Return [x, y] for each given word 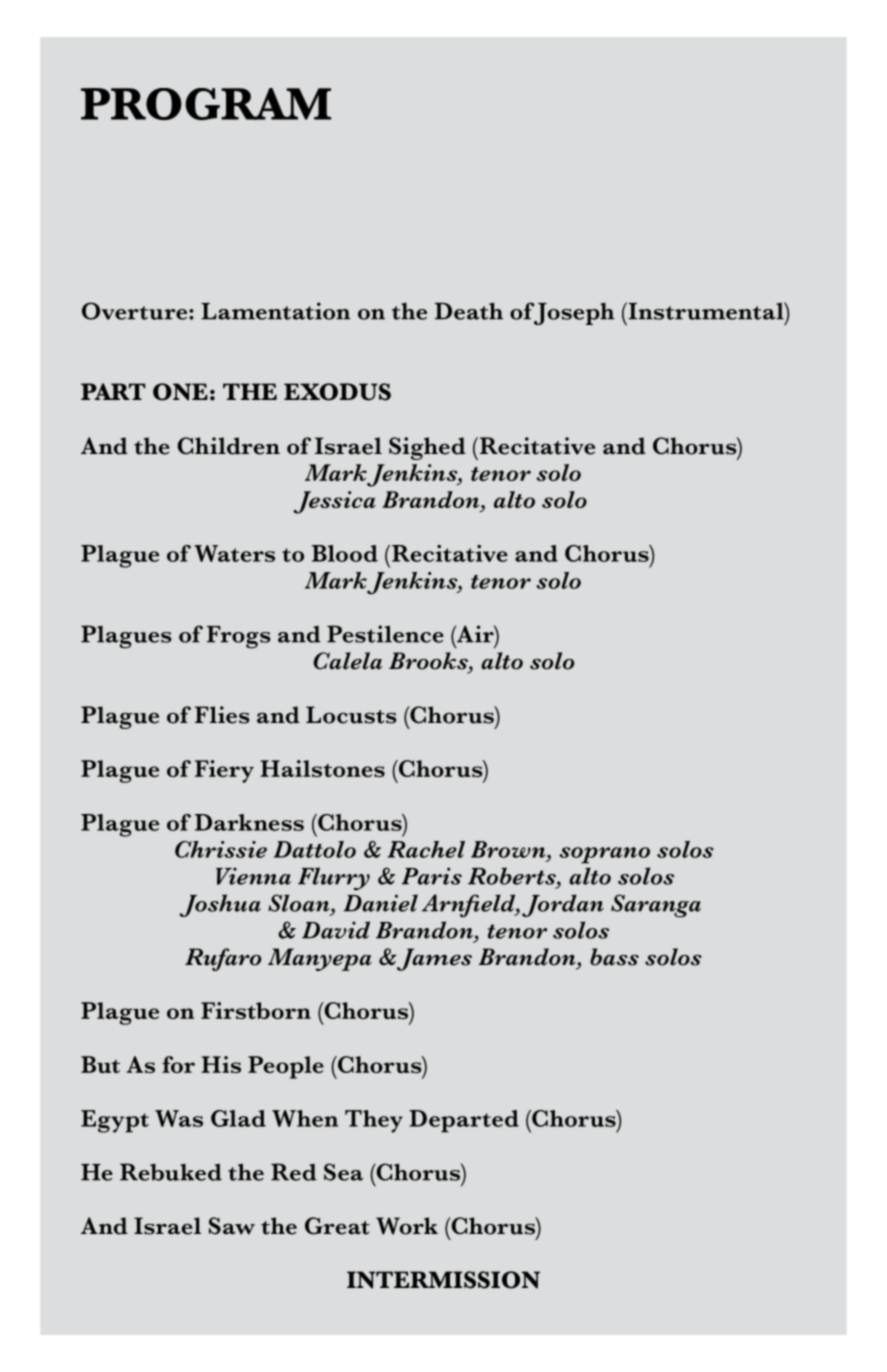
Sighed [427, 448]
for [178, 1064]
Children [228, 446]
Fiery [224, 771]
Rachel [426, 849]
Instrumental [706, 311]
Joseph [572, 313]
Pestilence [385, 634]
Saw [232, 1226]
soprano [604, 855]
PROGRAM [206, 104]
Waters [234, 553]
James [433, 959]
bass [614, 957]
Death [469, 311]
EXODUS [337, 392]
